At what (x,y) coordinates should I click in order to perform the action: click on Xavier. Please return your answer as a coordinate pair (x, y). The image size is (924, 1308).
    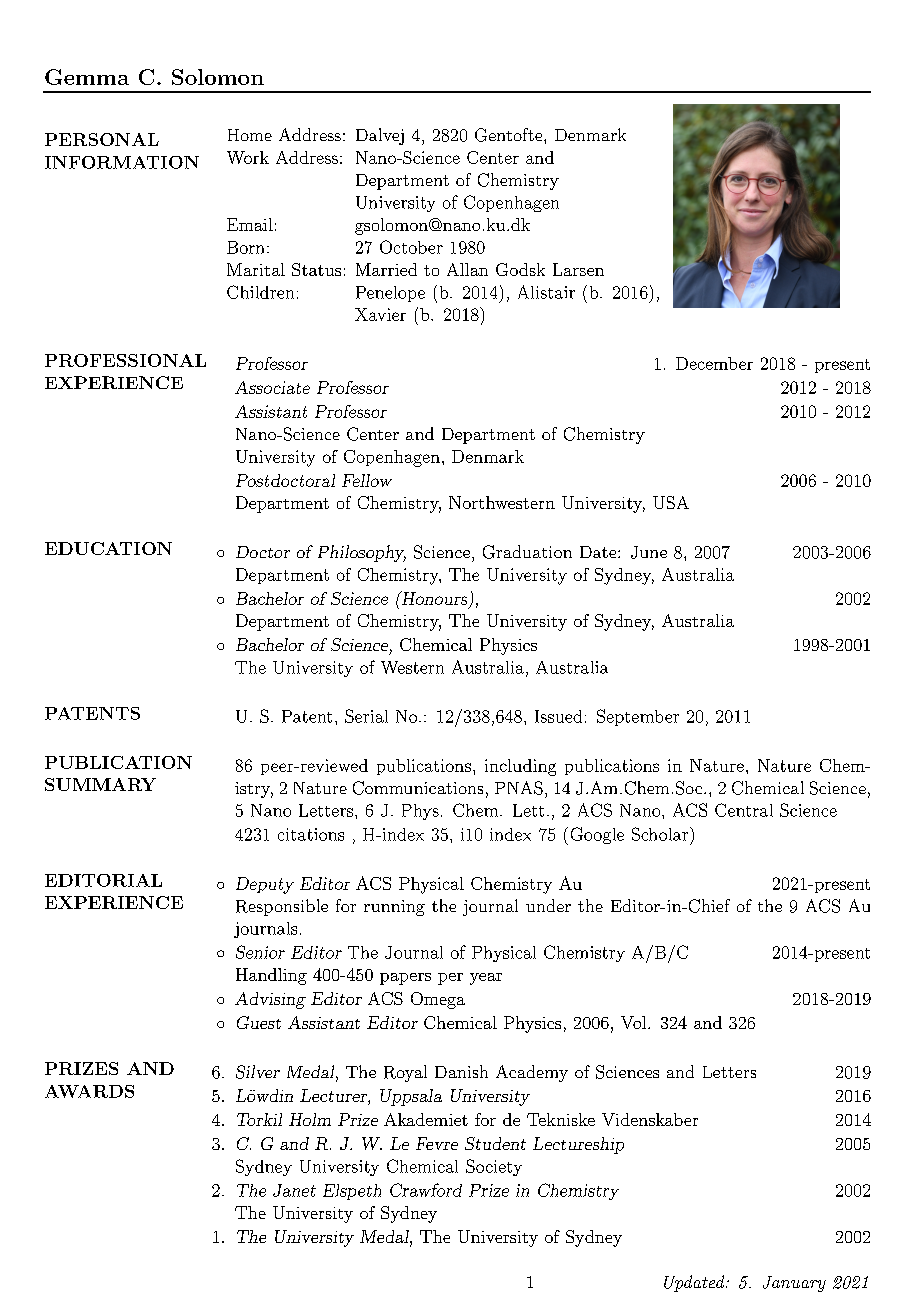
    Looking at the image, I should click on (380, 314).
